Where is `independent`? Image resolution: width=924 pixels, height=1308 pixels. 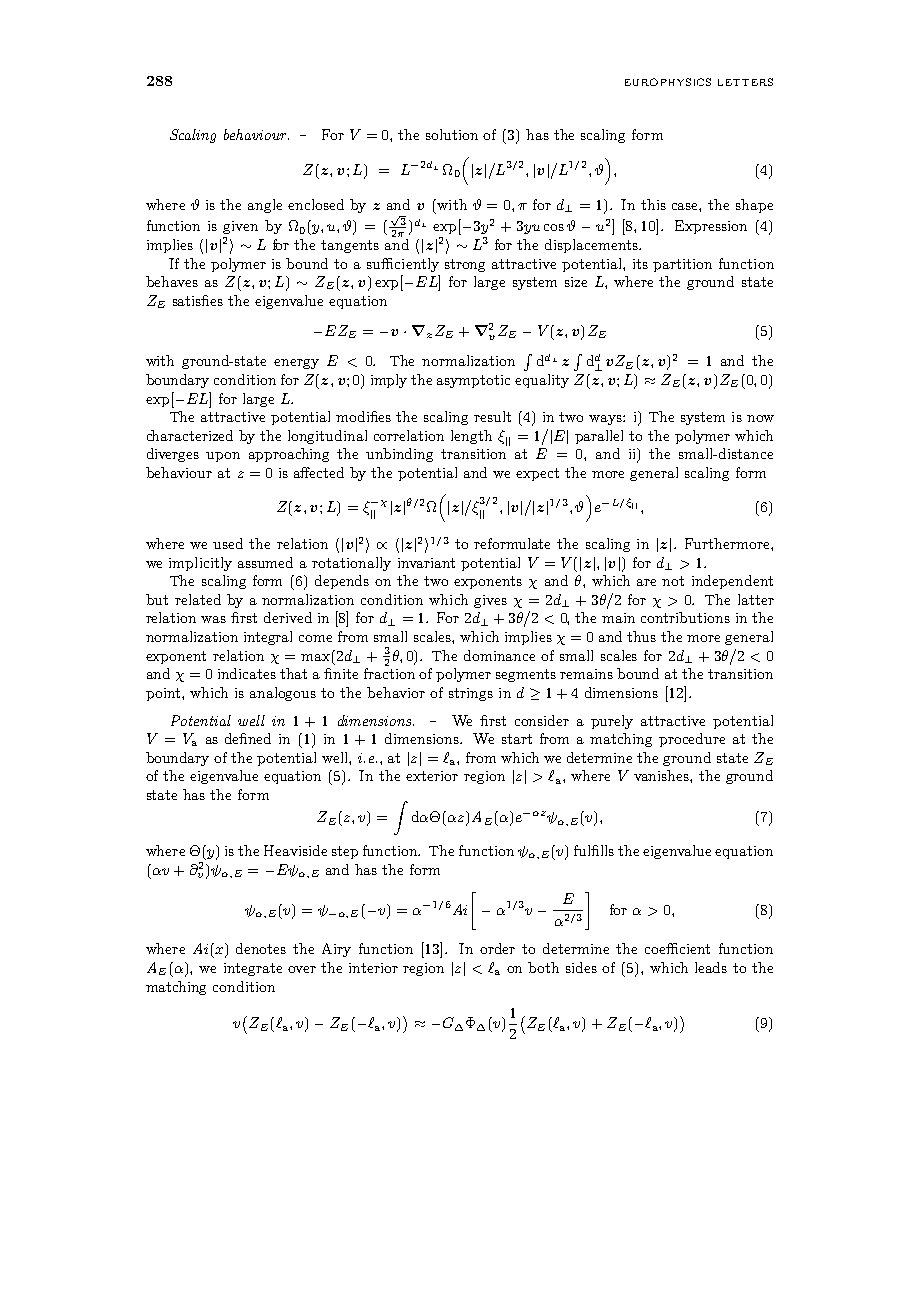 independent is located at coordinates (732, 582).
